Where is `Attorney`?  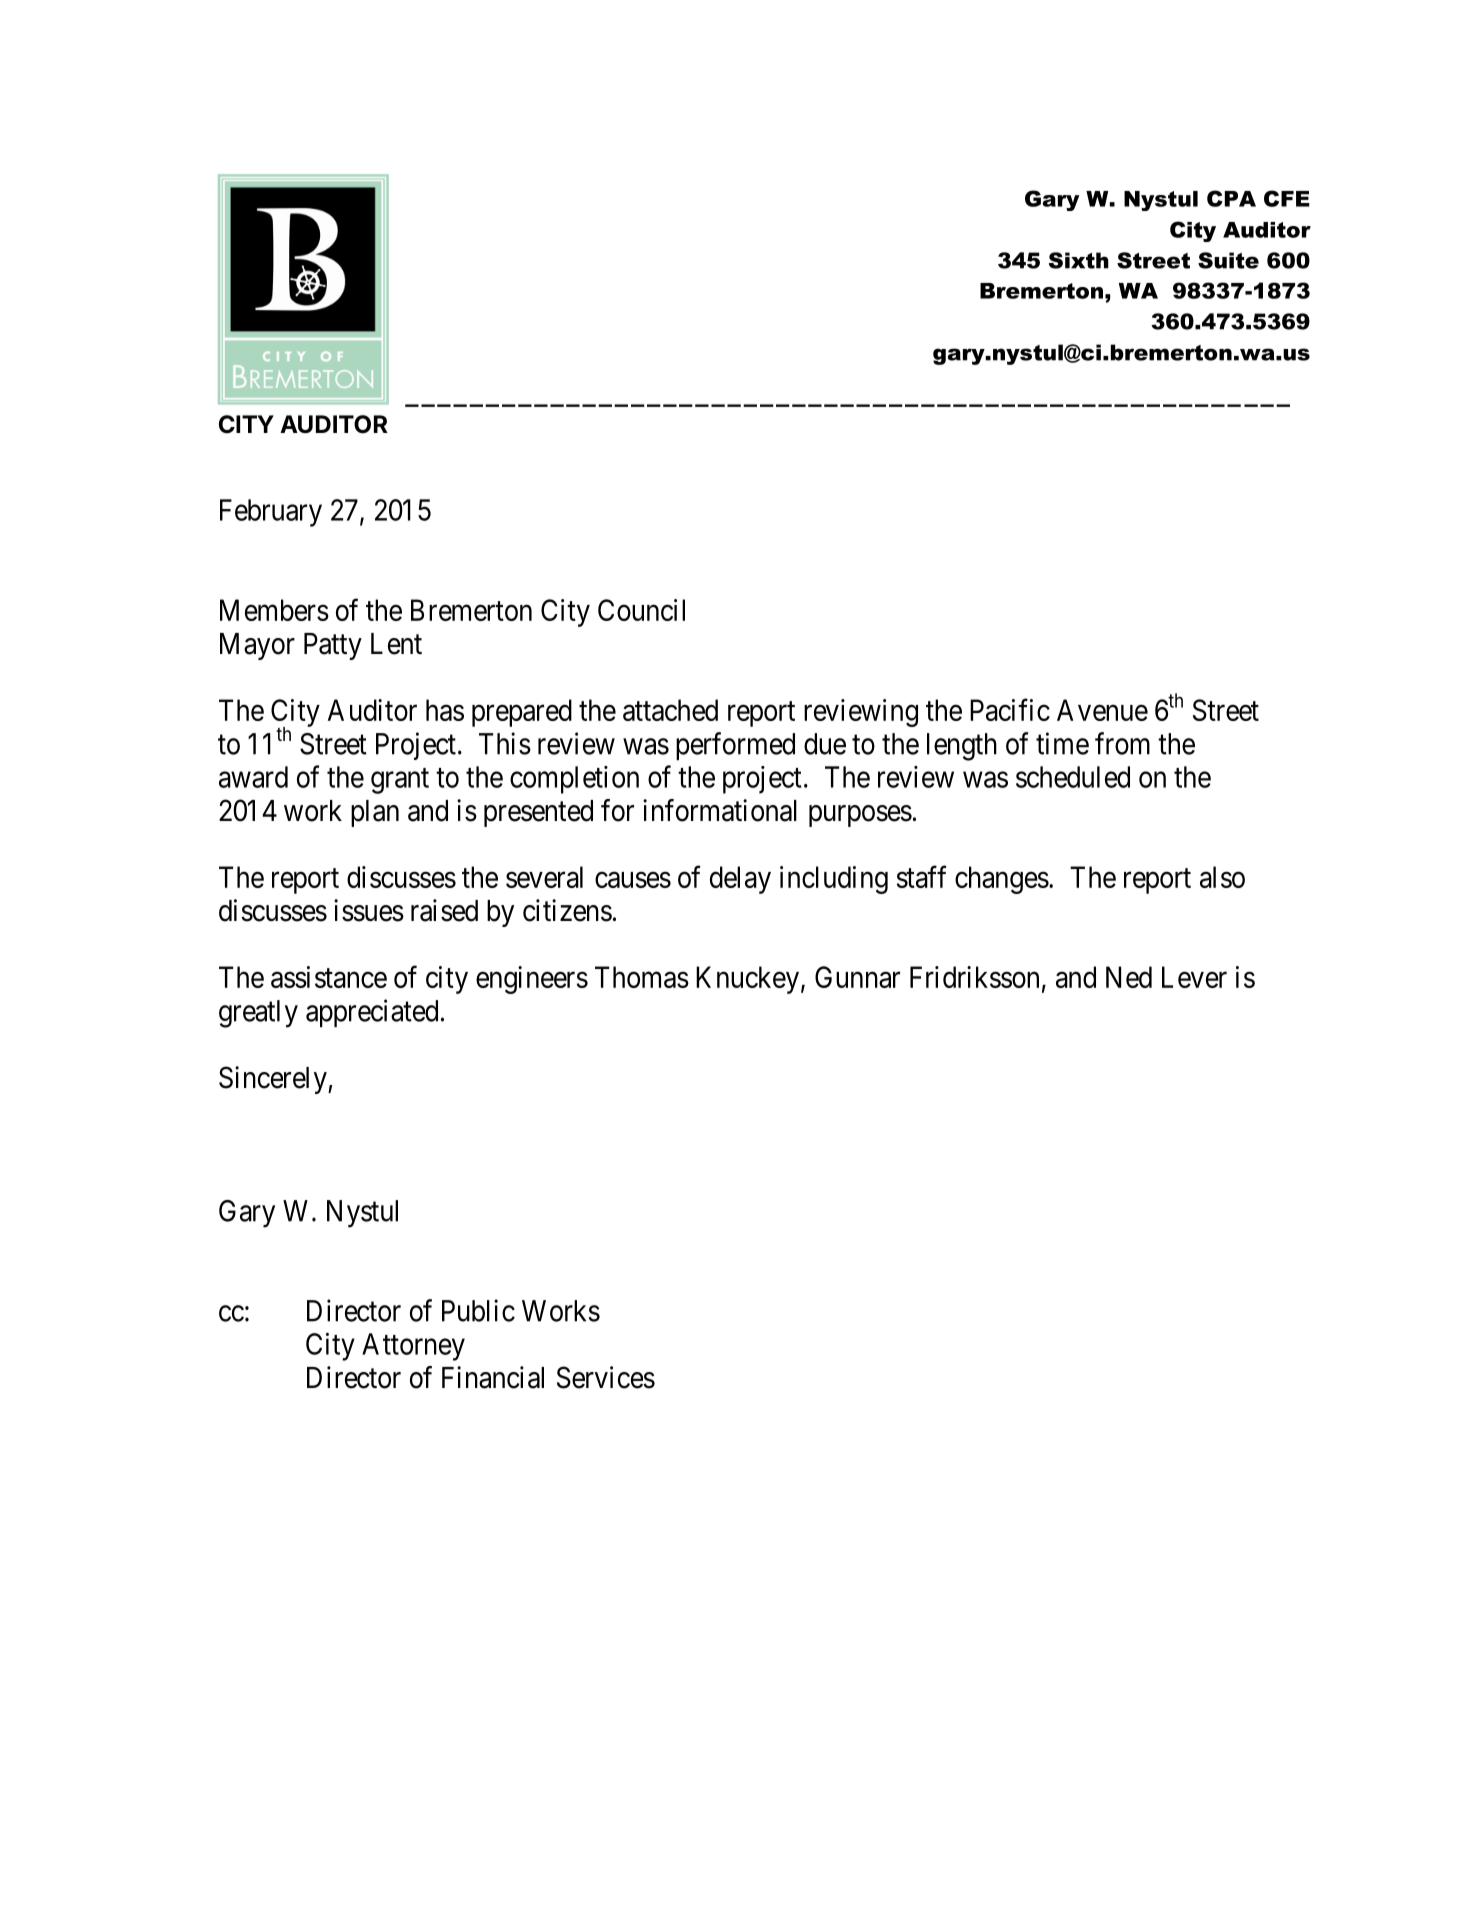
Attorney is located at coordinates (413, 1347).
